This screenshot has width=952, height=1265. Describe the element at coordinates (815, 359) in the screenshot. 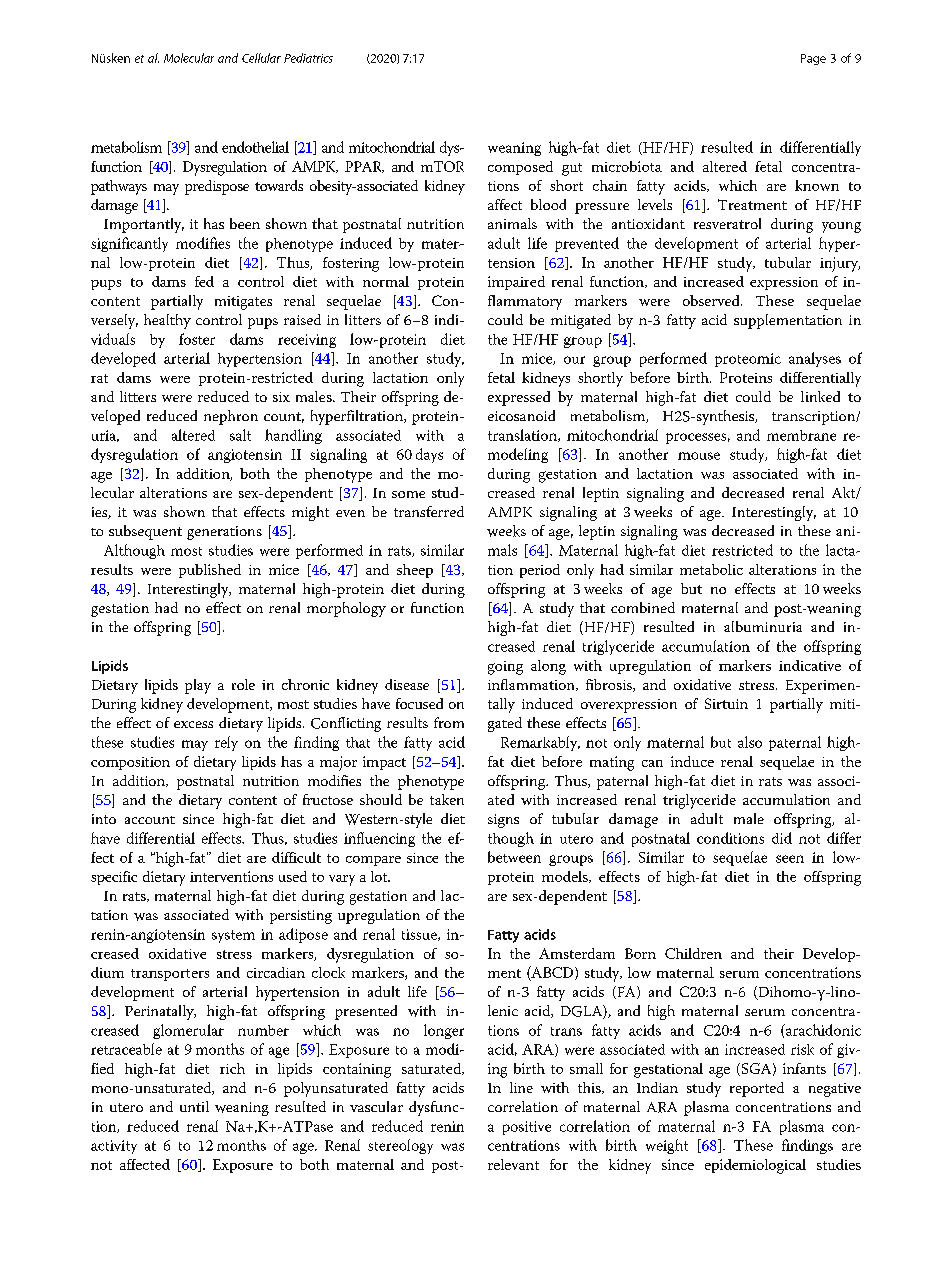

I see `analyses` at that location.
